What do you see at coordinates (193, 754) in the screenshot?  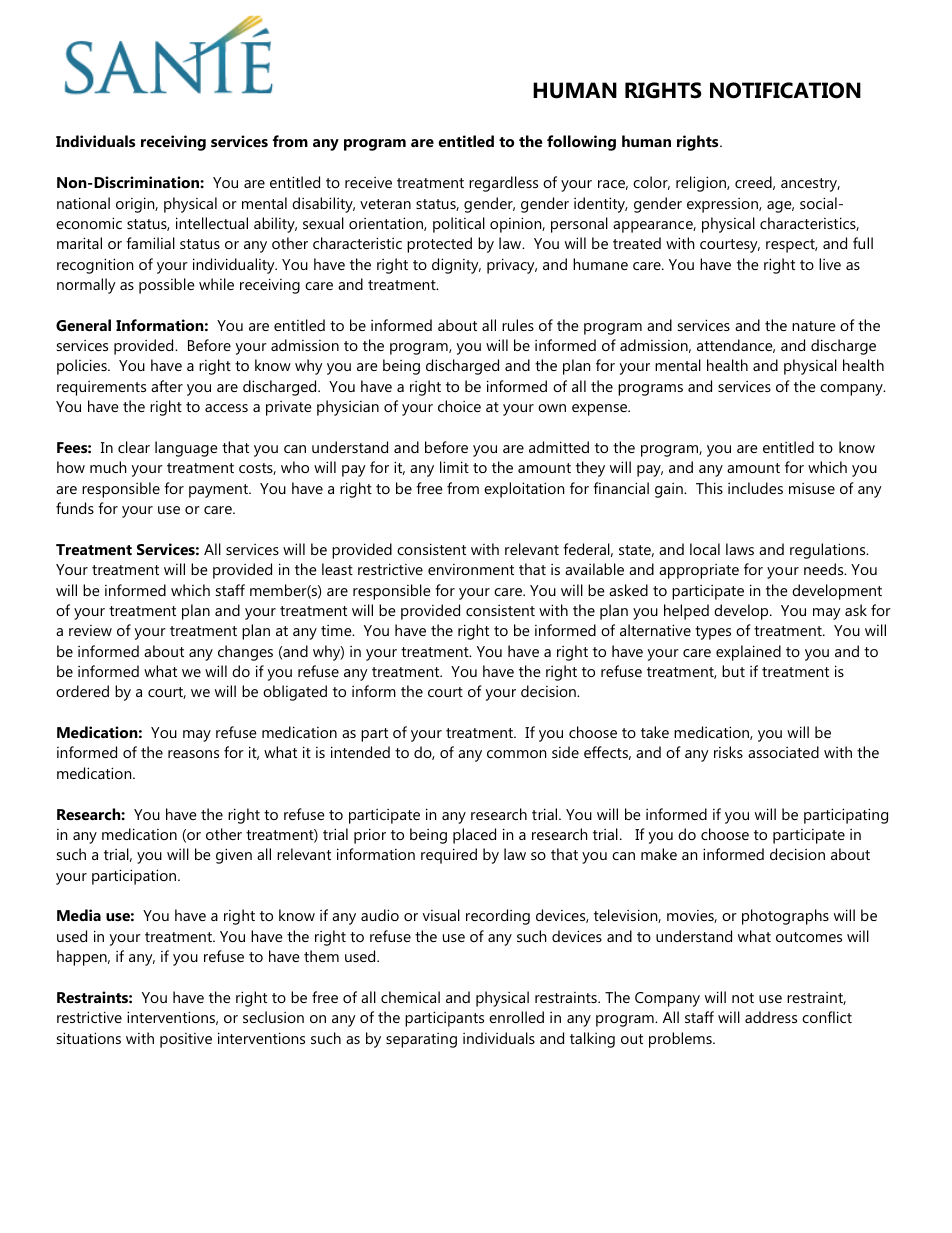 I see `reasons` at bounding box center [193, 754].
